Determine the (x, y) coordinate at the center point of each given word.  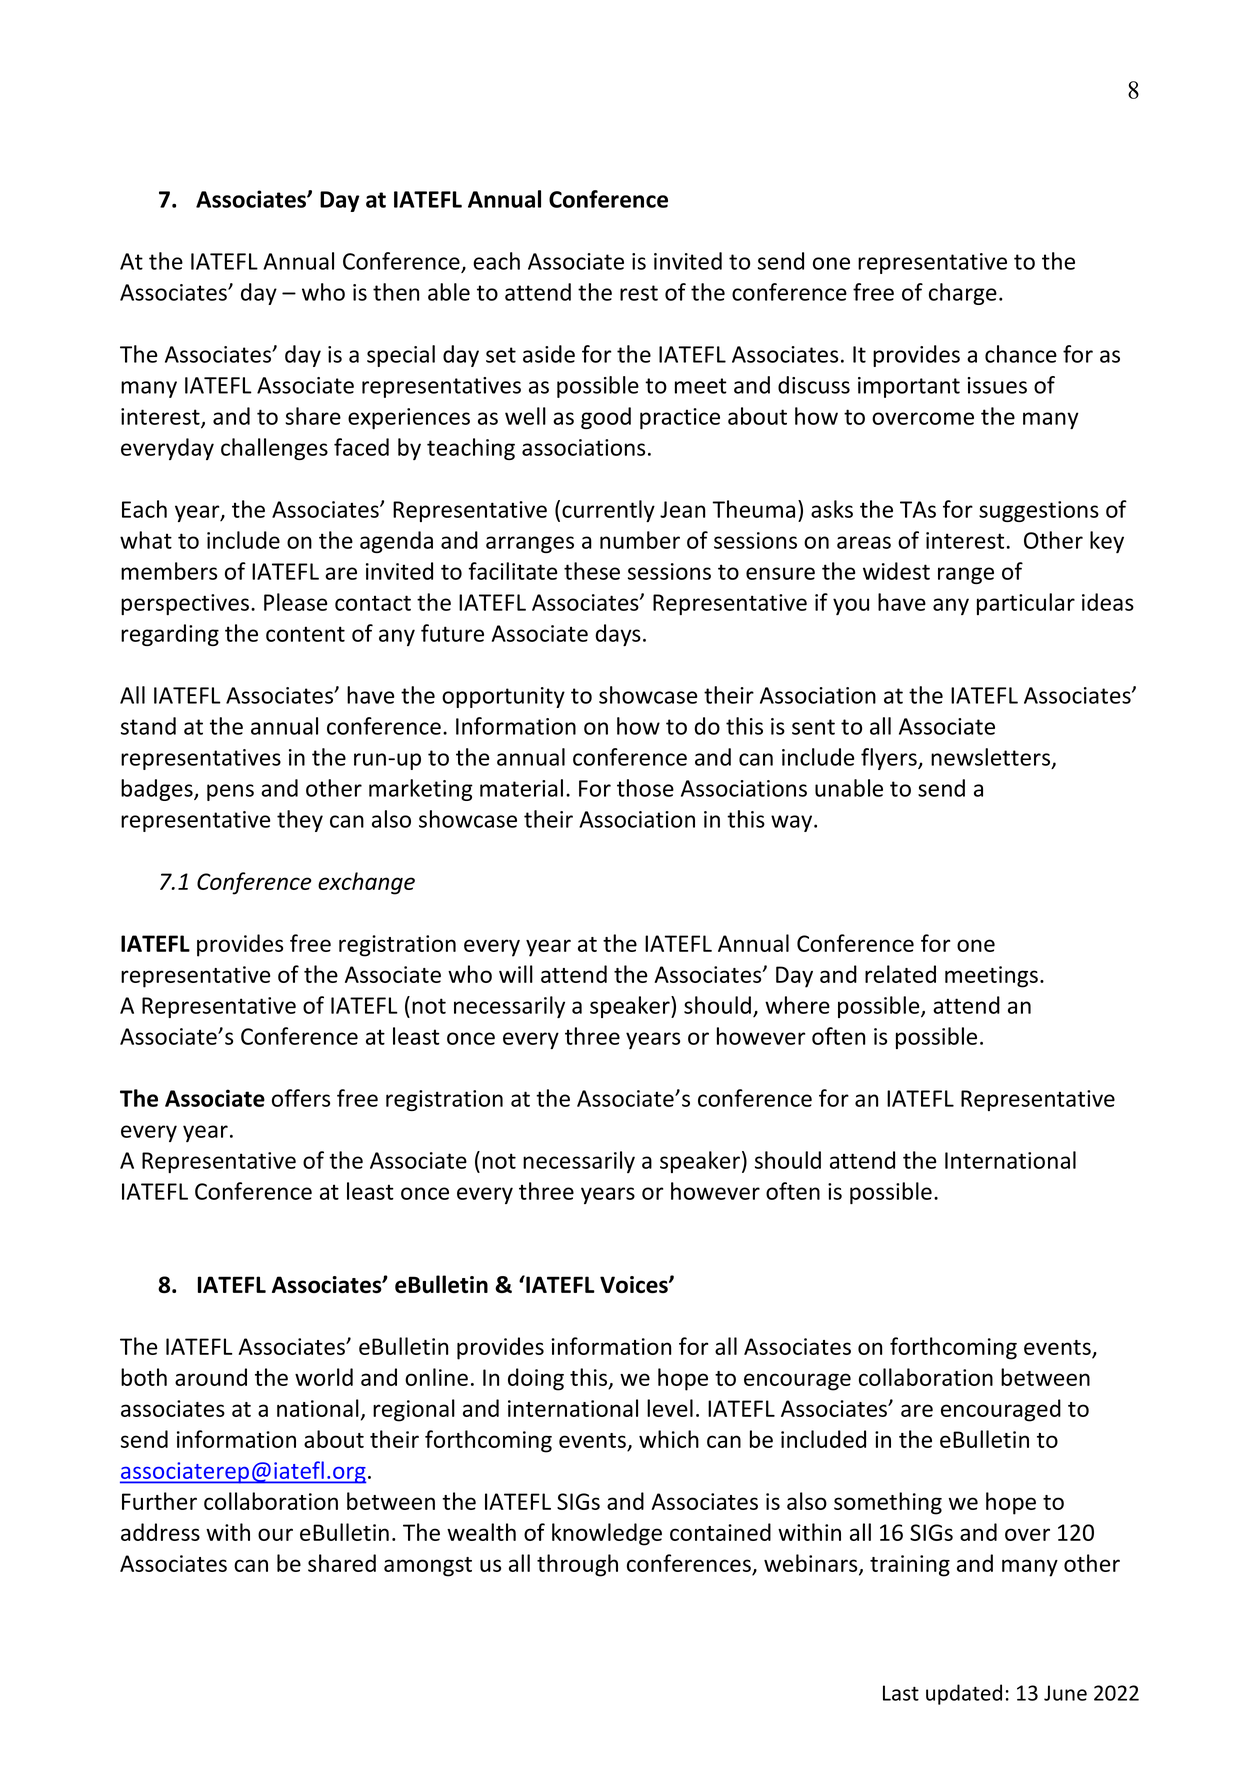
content (305, 634)
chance (1021, 354)
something (888, 1503)
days (618, 635)
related (900, 974)
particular (1026, 604)
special (401, 356)
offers (301, 1098)
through (577, 1565)
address (160, 1532)
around (211, 1377)
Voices (635, 1284)
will (516, 974)
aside (549, 354)
